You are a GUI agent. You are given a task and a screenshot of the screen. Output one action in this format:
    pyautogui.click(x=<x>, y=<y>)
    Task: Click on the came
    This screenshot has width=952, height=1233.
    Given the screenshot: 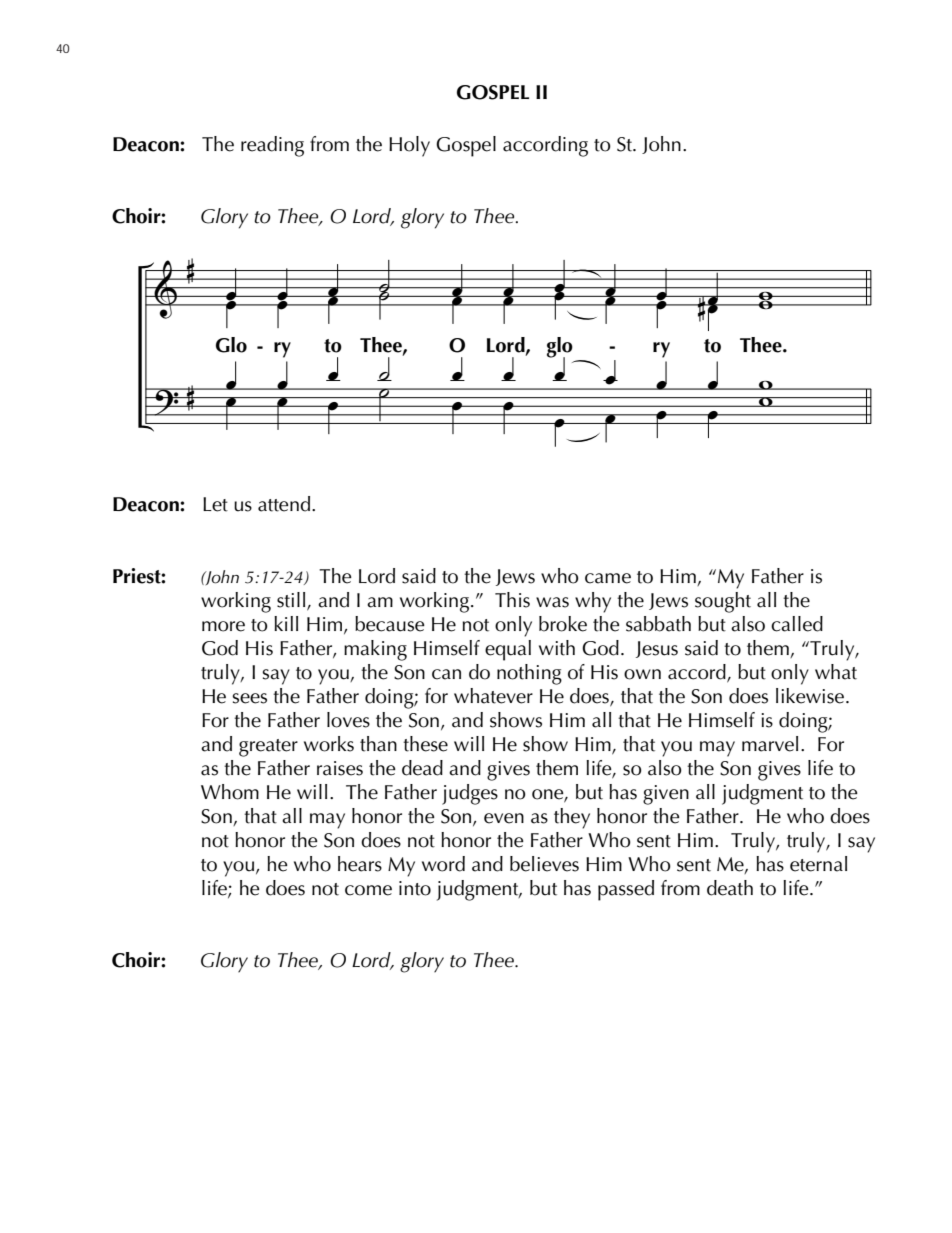 What is the action you would take?
    pyautogui.click(x=608, y=578)
